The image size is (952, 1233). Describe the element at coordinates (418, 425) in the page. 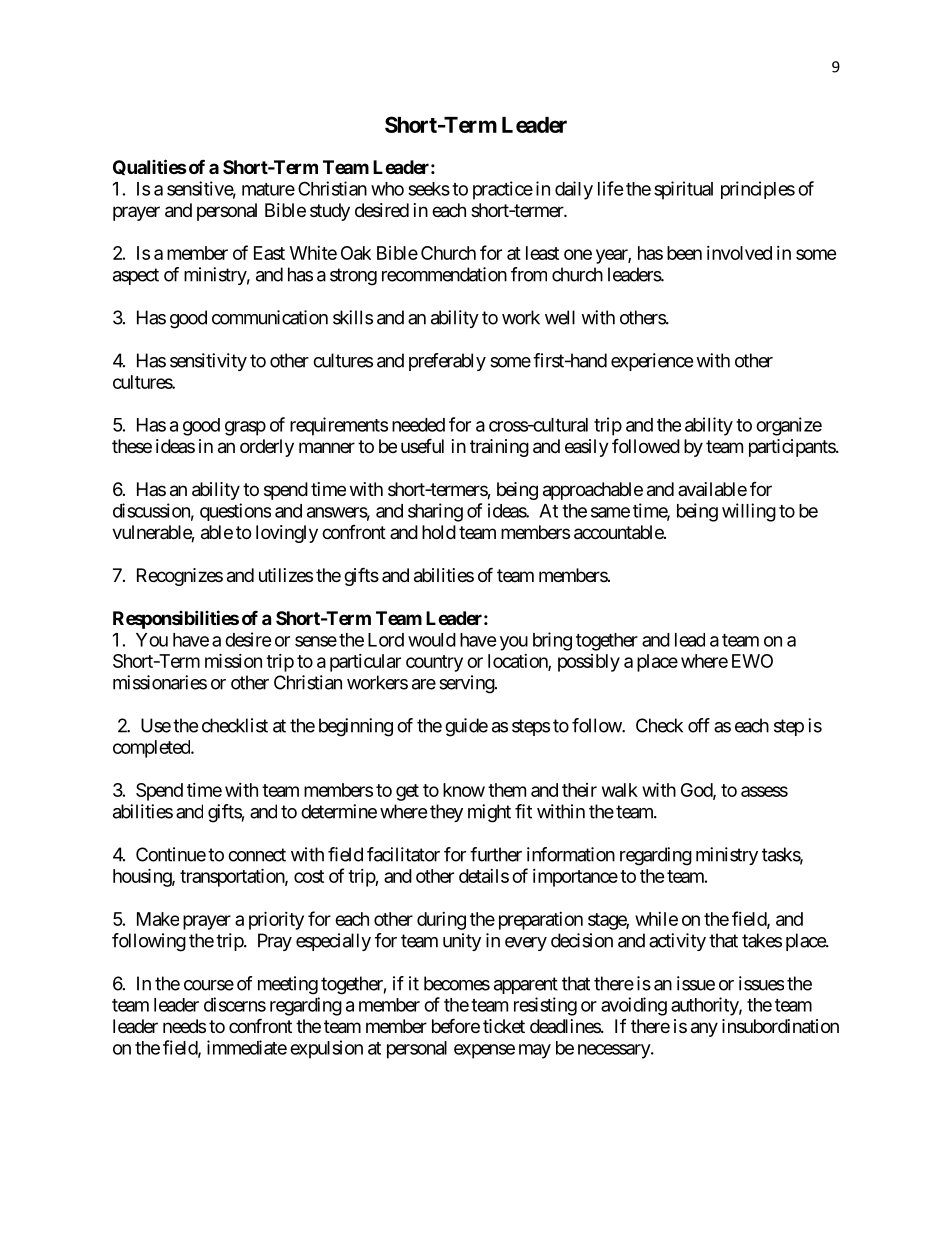

I see `needed` at that location.
